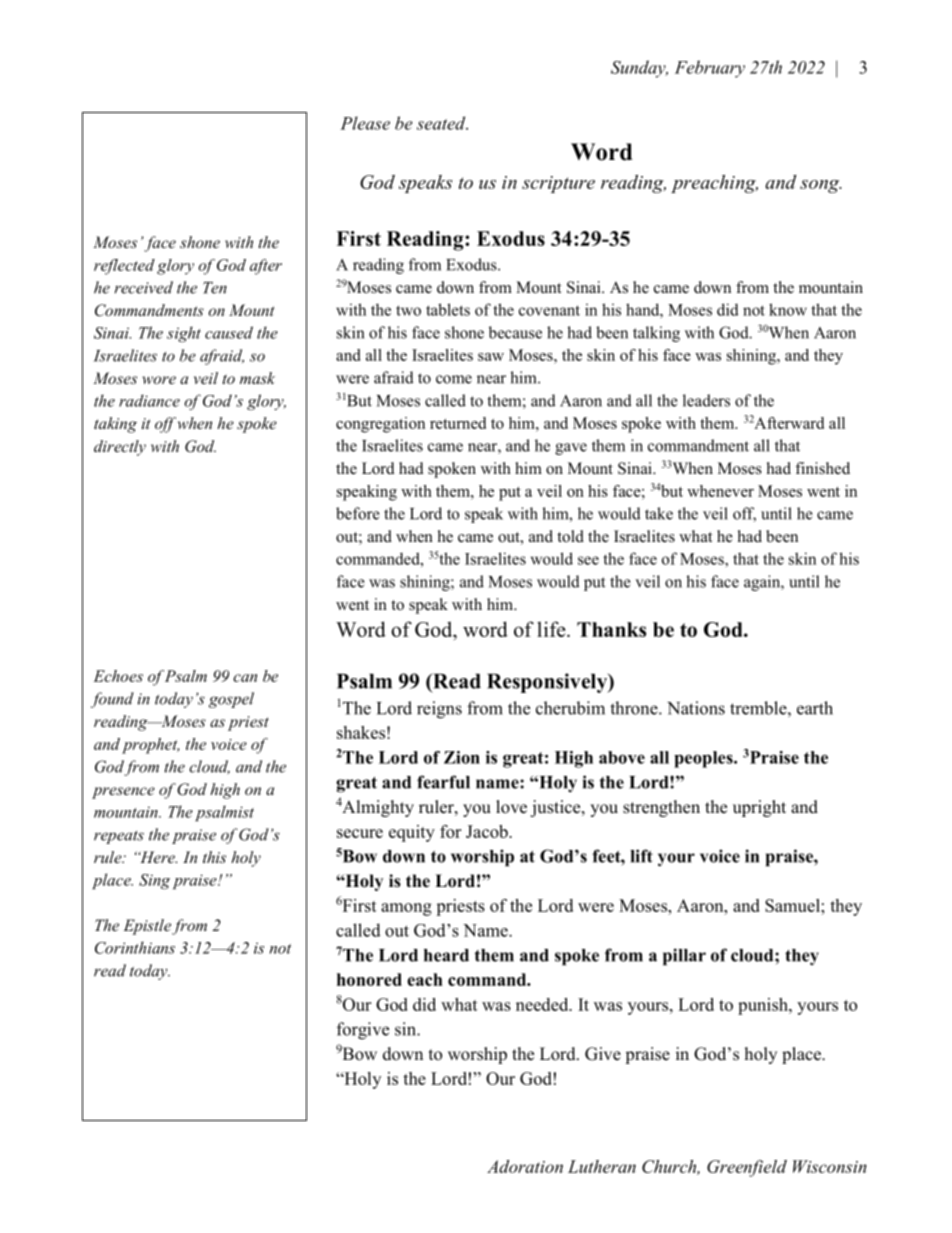 This screenshot has height=1233, width=952. Describe the element at coordinates (365, 123) in the screenshot. I see `Please` at that location.
